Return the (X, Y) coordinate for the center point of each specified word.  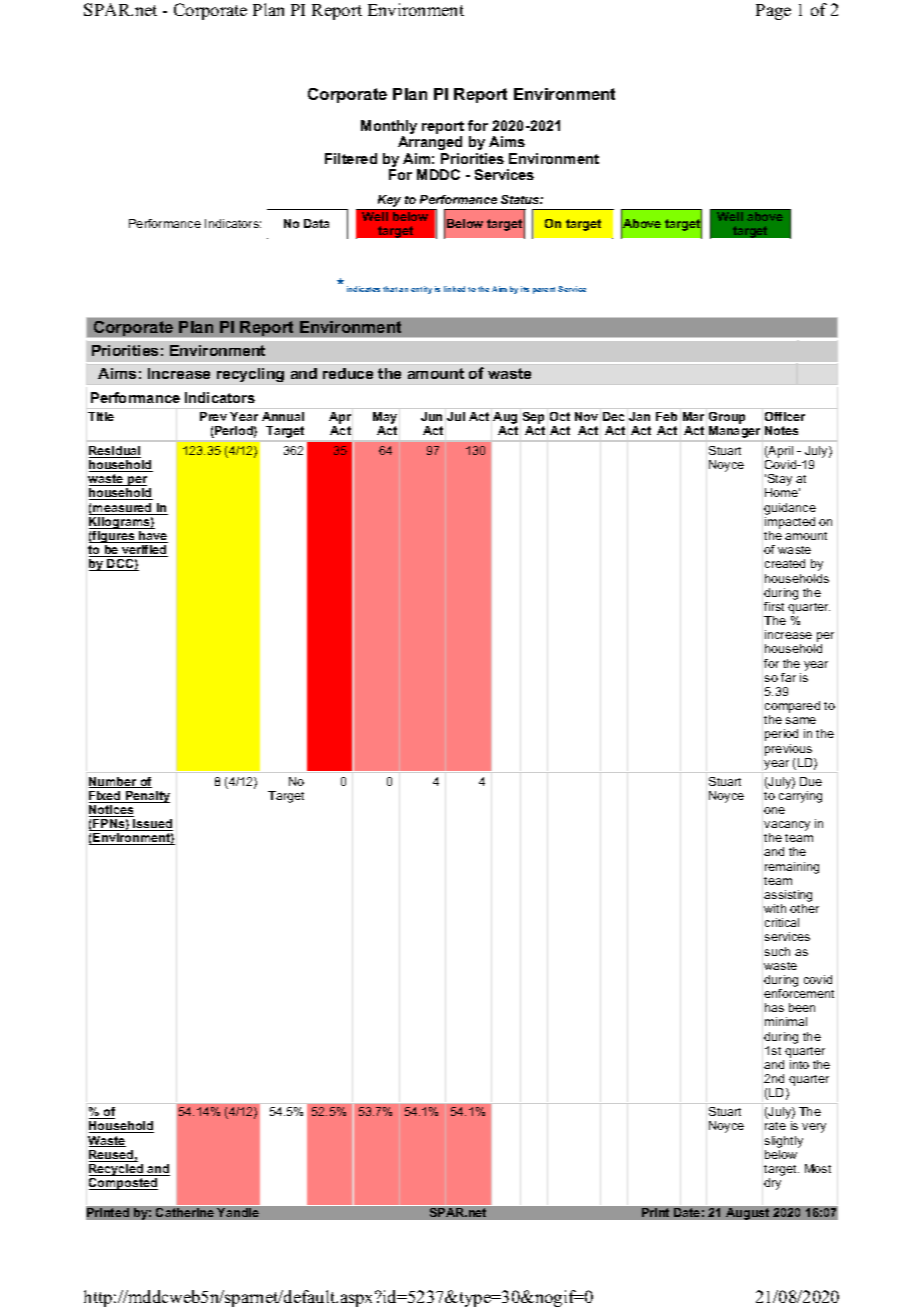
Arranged (430, 143)
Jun (431, 416)
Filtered (351, 158)
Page (773, 12)
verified (144, 551)
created (785, 563)
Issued (152, 825)
